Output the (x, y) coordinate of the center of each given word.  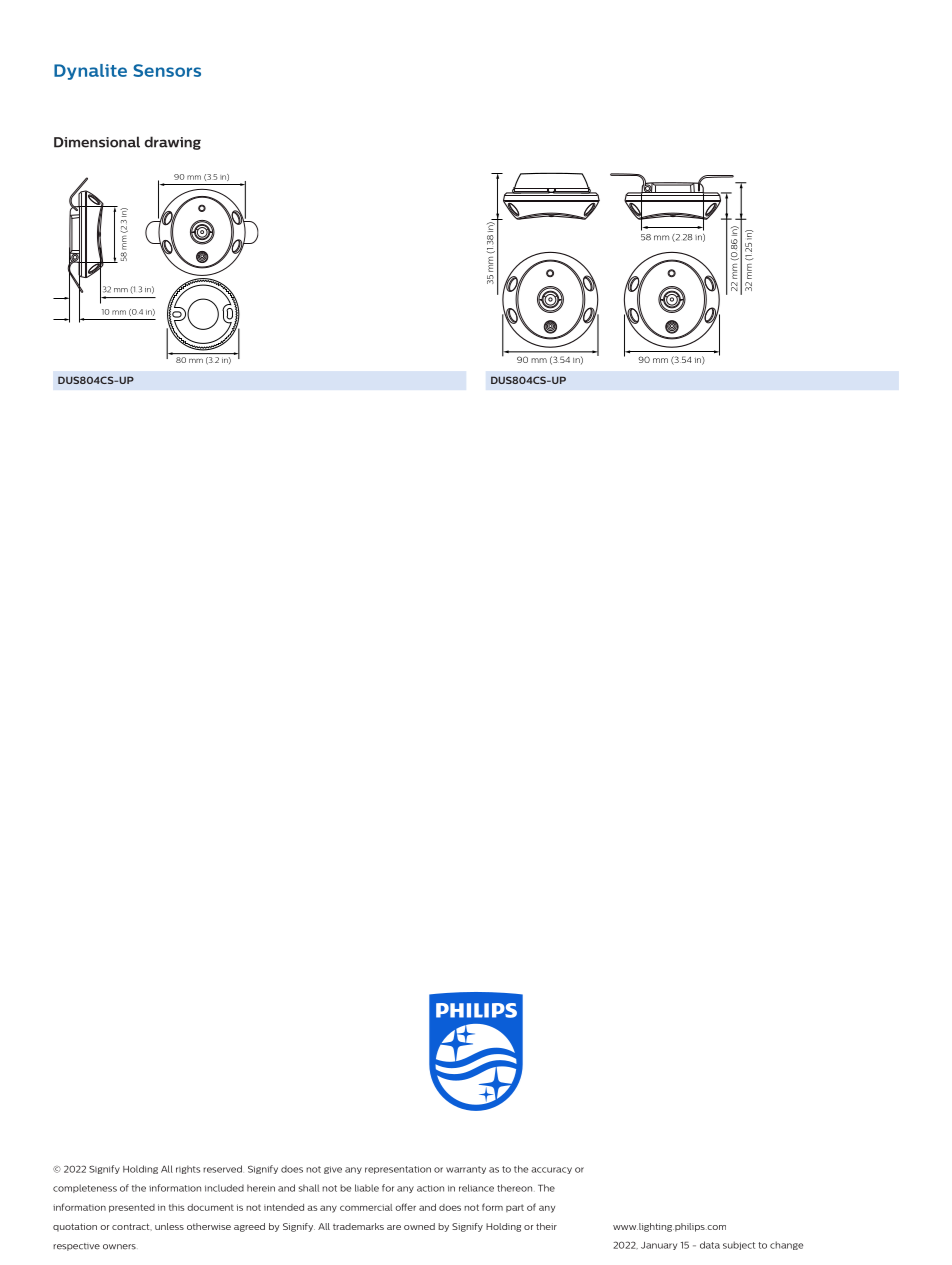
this (177, 1207)
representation (398, 1170)
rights (188, 1169)
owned (419, 1226)
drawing (172, 143)
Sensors (167, 70)
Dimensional (97, 142)
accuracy (551, 1170)
